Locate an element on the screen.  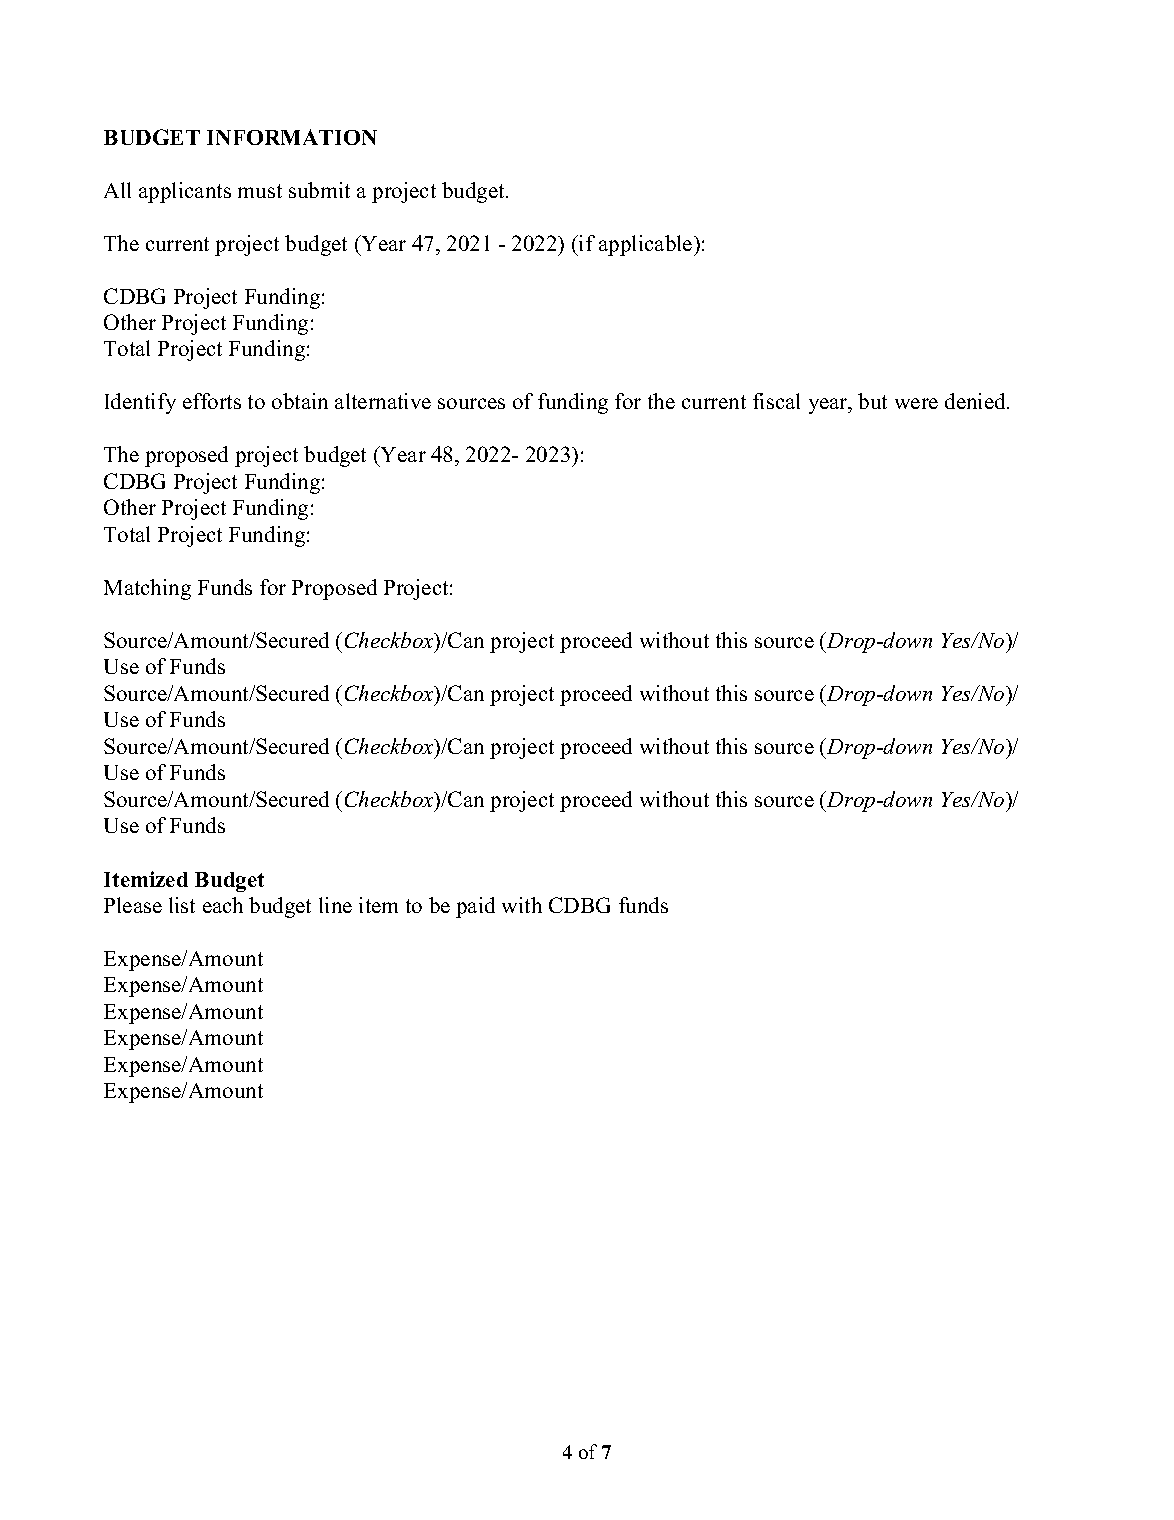
must is located at coordinates (260, 191).
